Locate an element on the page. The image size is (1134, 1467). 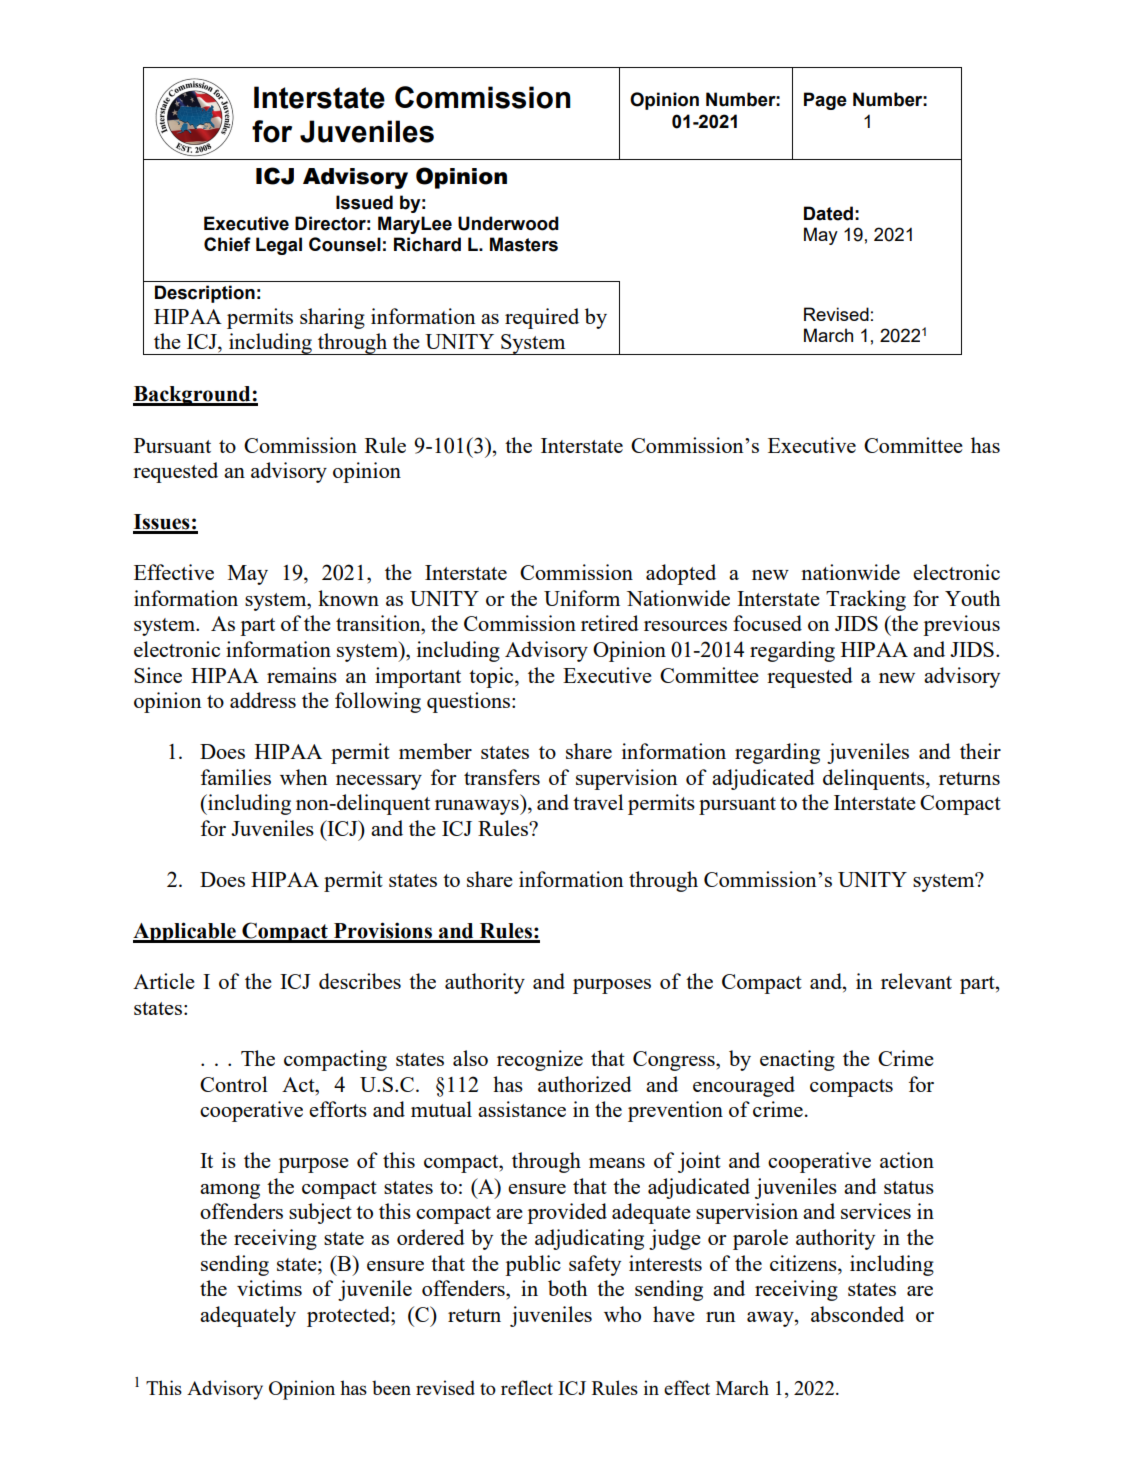
Underwood is located at coordinates (508, 223).
